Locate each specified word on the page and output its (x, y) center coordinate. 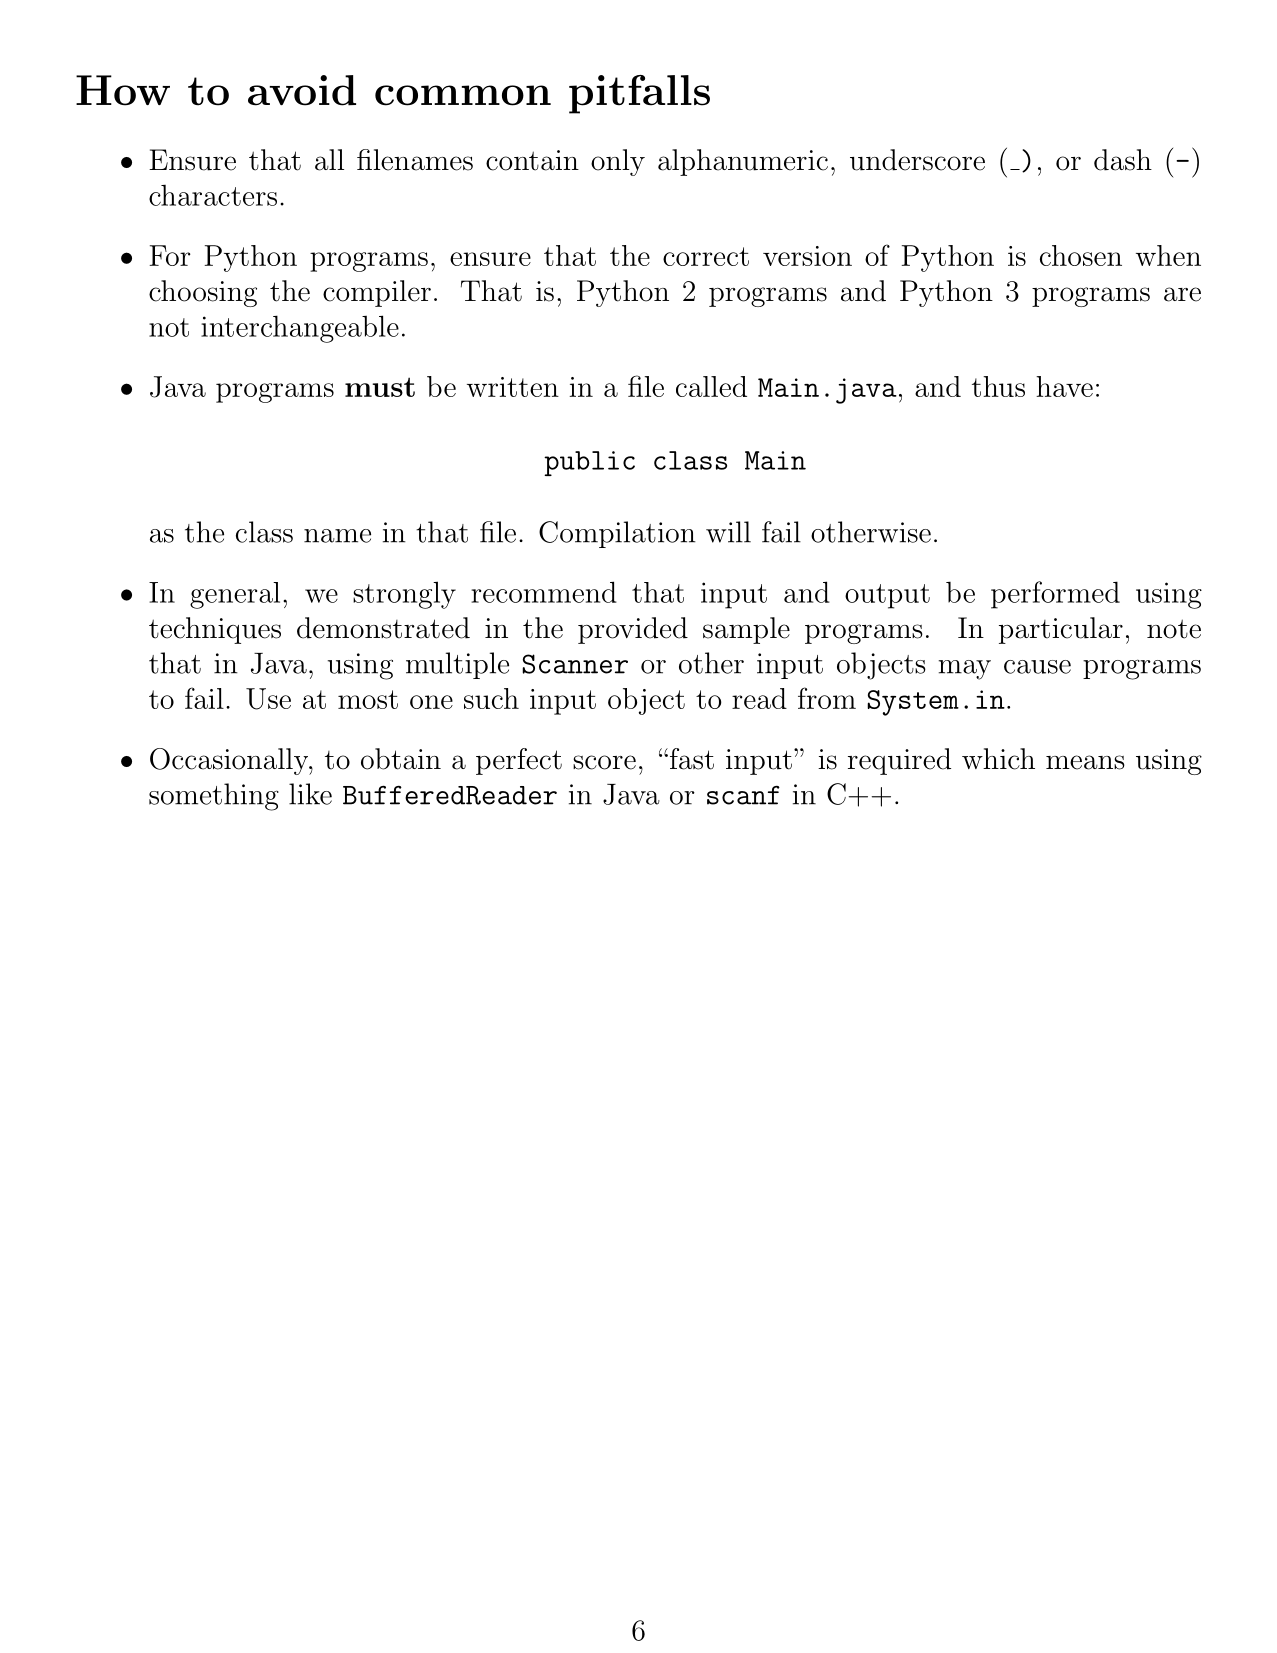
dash (1123, 160)
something (214, 797)
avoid (302, 90)
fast (690, 759)
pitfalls (639, 94)
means (1085, 762)
